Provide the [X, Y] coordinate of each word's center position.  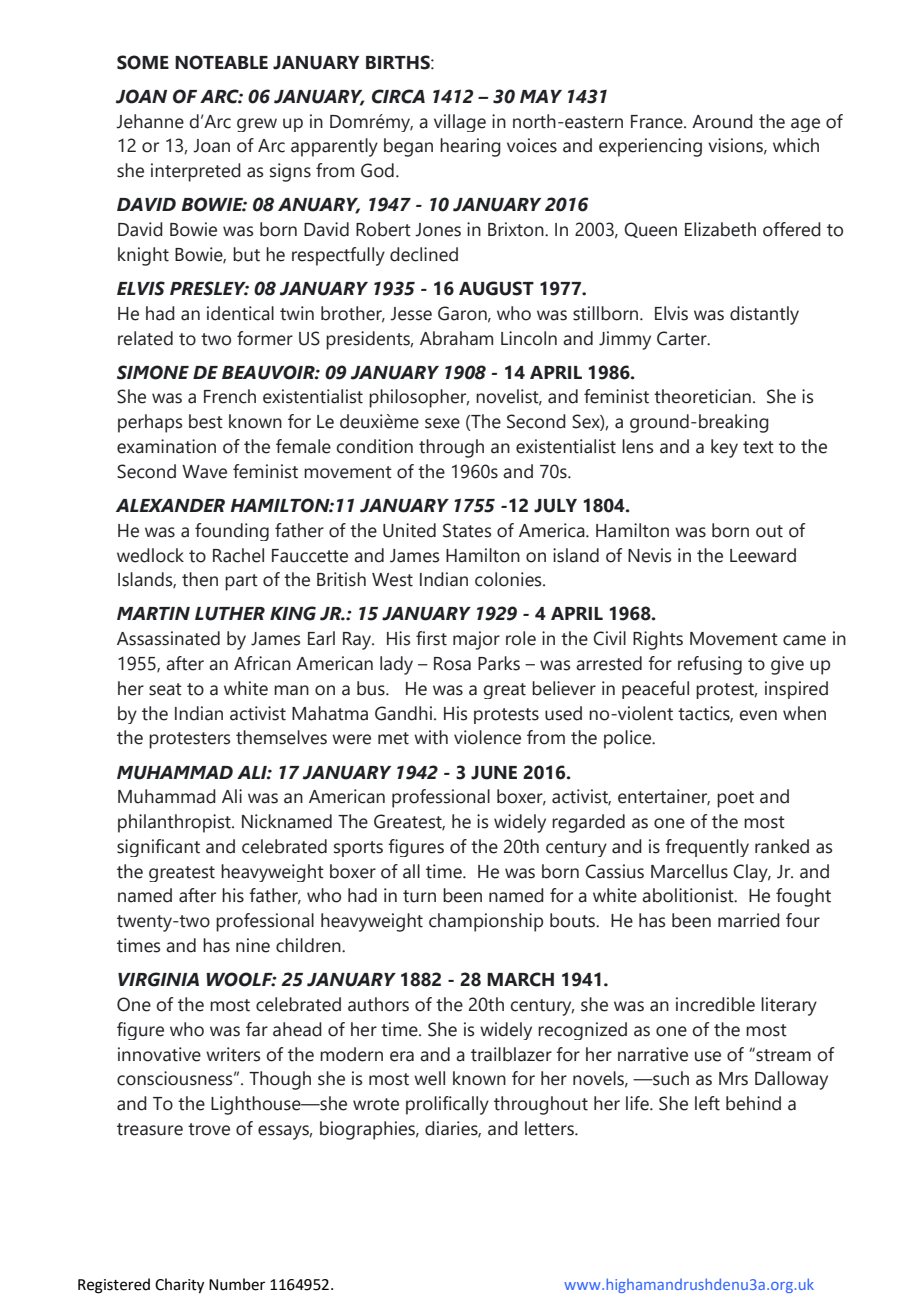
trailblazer [511, 1054]
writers [233, 1054]
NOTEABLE [221, 62]
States [467, 530]
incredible [715, 1004]
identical [240, 313]
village [460, 123]
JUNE [494, 773]
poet [735, 799]
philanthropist [175, 823]
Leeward [763, 555]
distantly [764, 315]
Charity [179, 1286]
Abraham [456, 338]
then [200, 579]
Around [722, 121]
